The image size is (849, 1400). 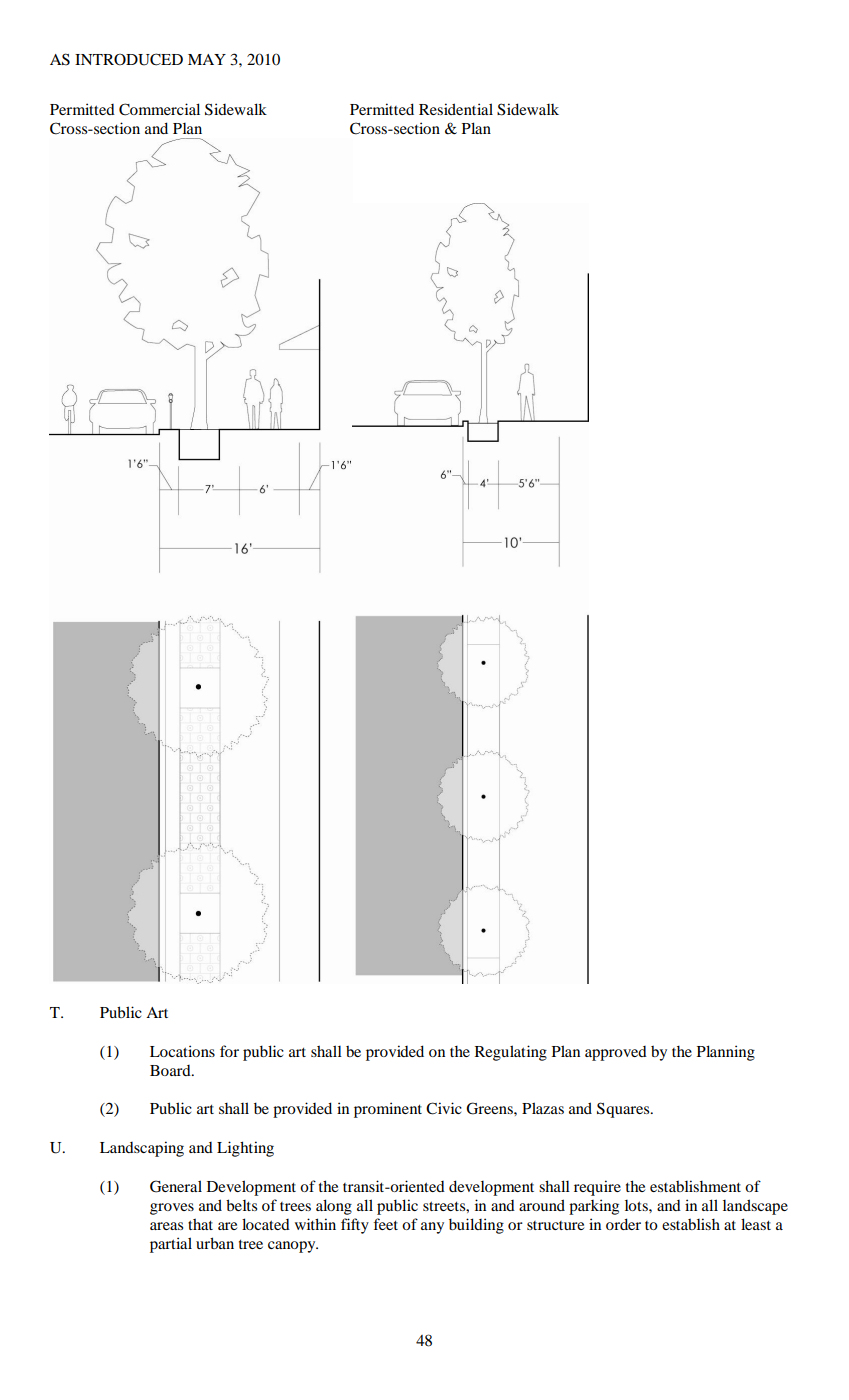 What do you see at coordinates (616, 1053) in the page?
I see `approved` at bounding box center [616, 1053].
